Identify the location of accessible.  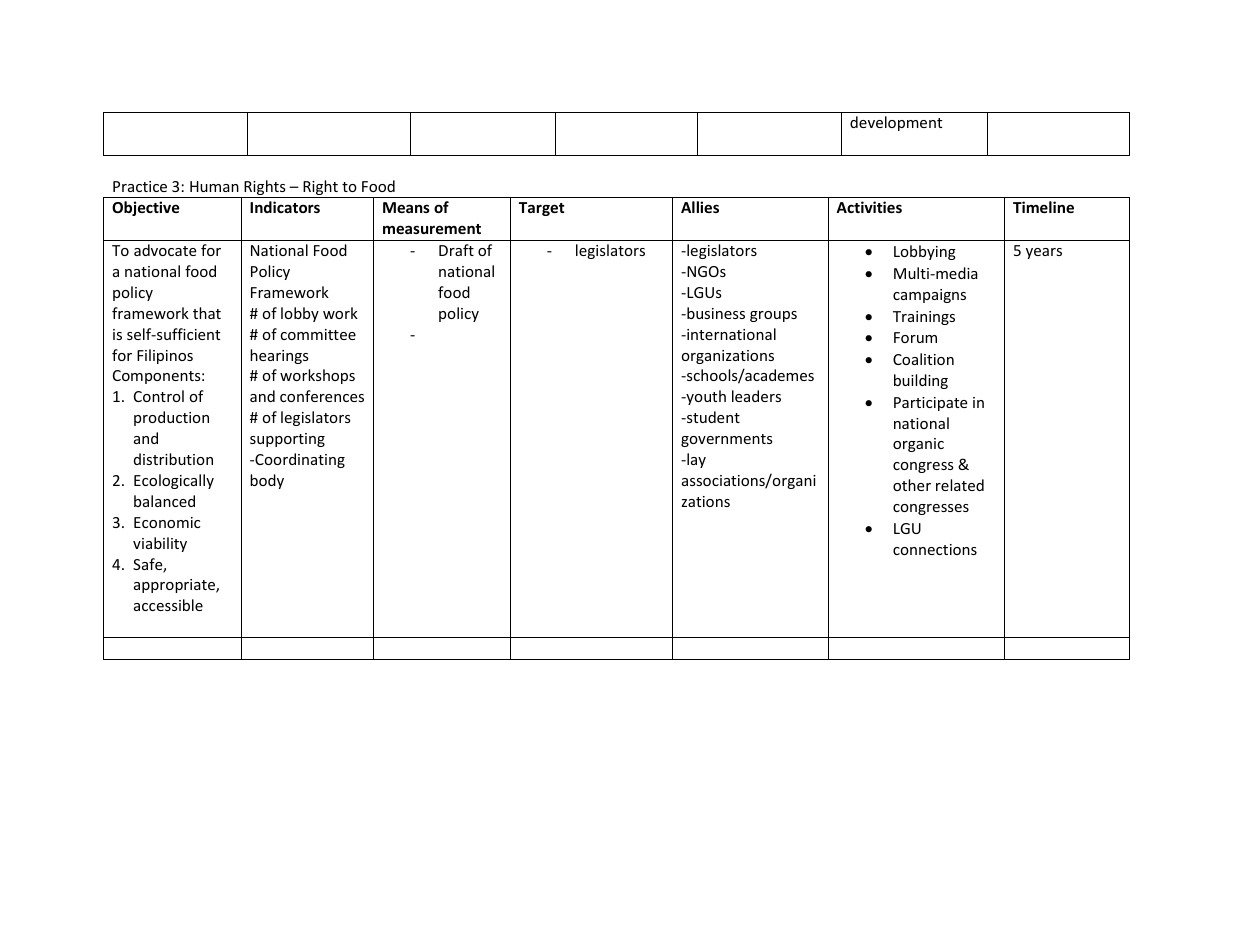
(168, 605).
